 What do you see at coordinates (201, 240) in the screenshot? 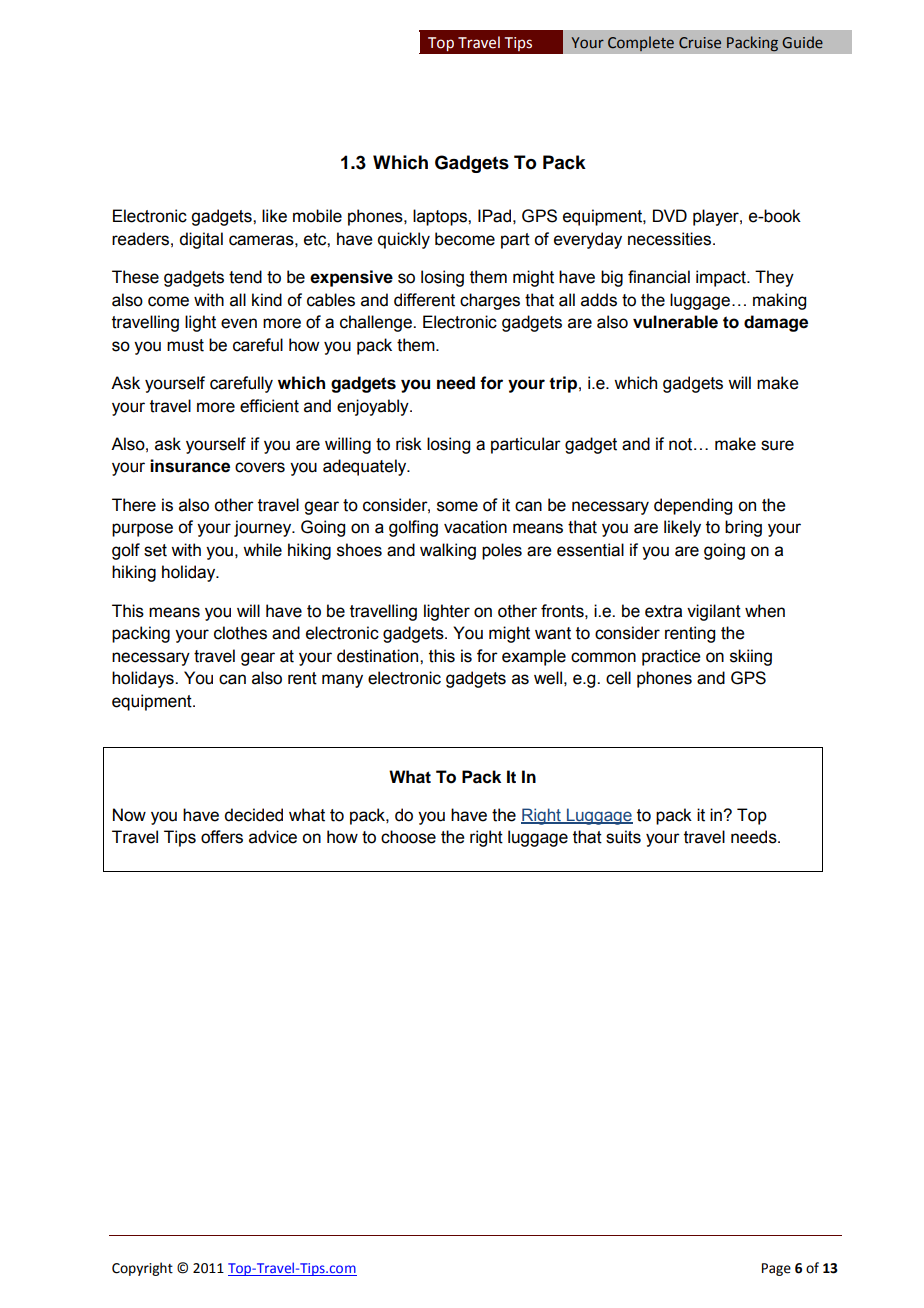
I see `digital` at bounding box center [201, 240].
